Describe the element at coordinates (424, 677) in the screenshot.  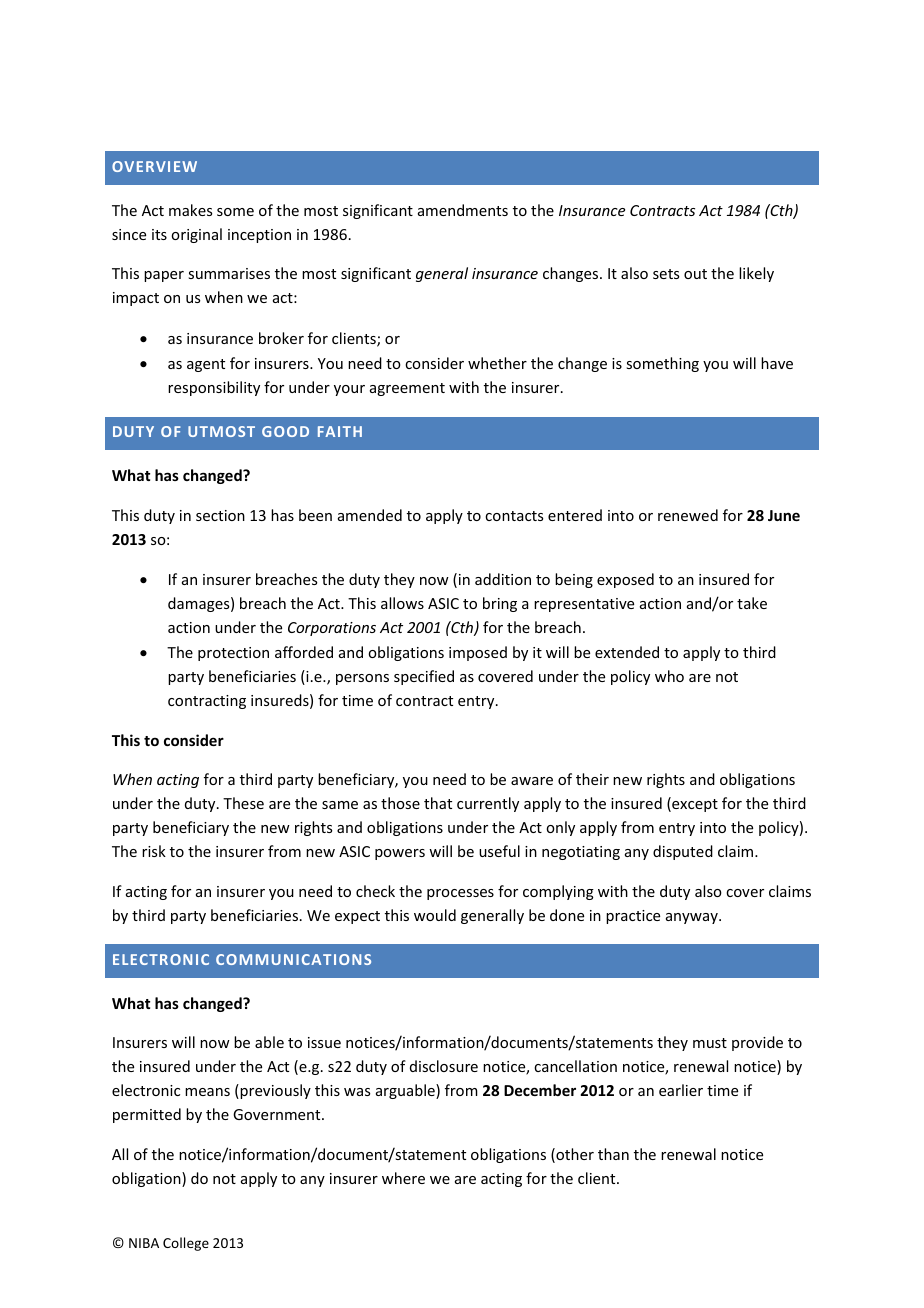
I see `specified` at that location.
